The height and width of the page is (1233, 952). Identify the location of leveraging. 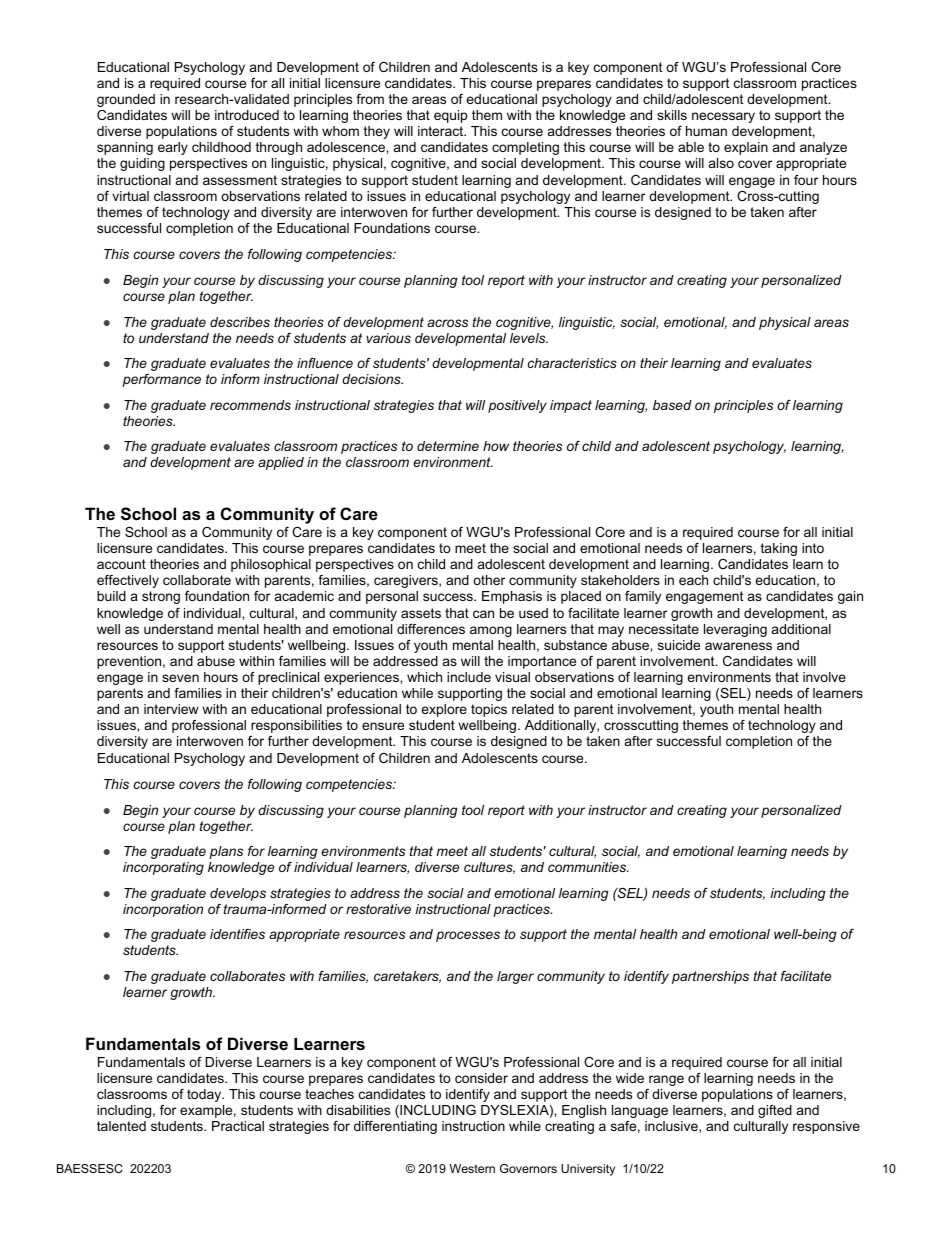
(735, 630).
